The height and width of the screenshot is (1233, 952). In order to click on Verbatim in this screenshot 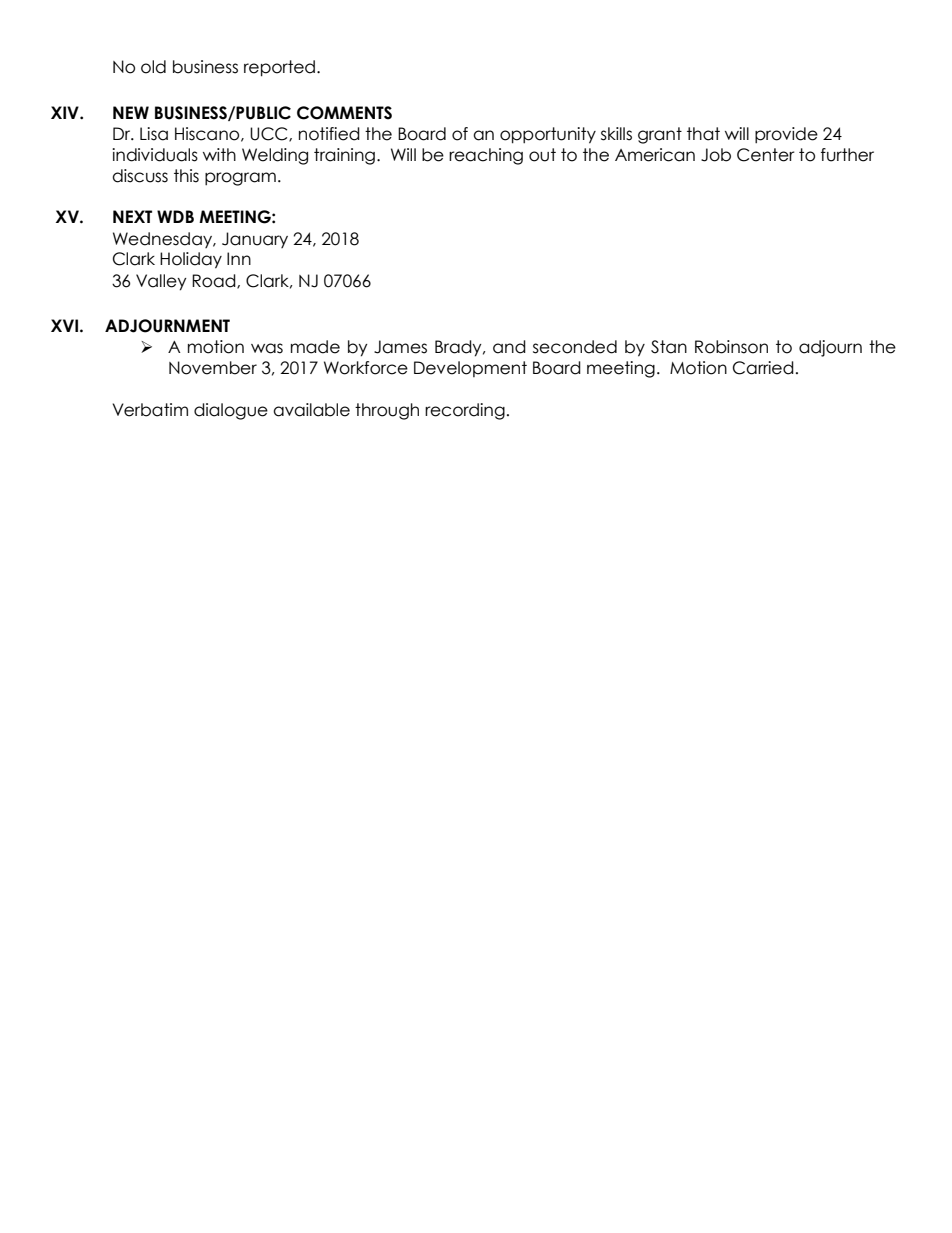, I will do `click(150, 410)`.
